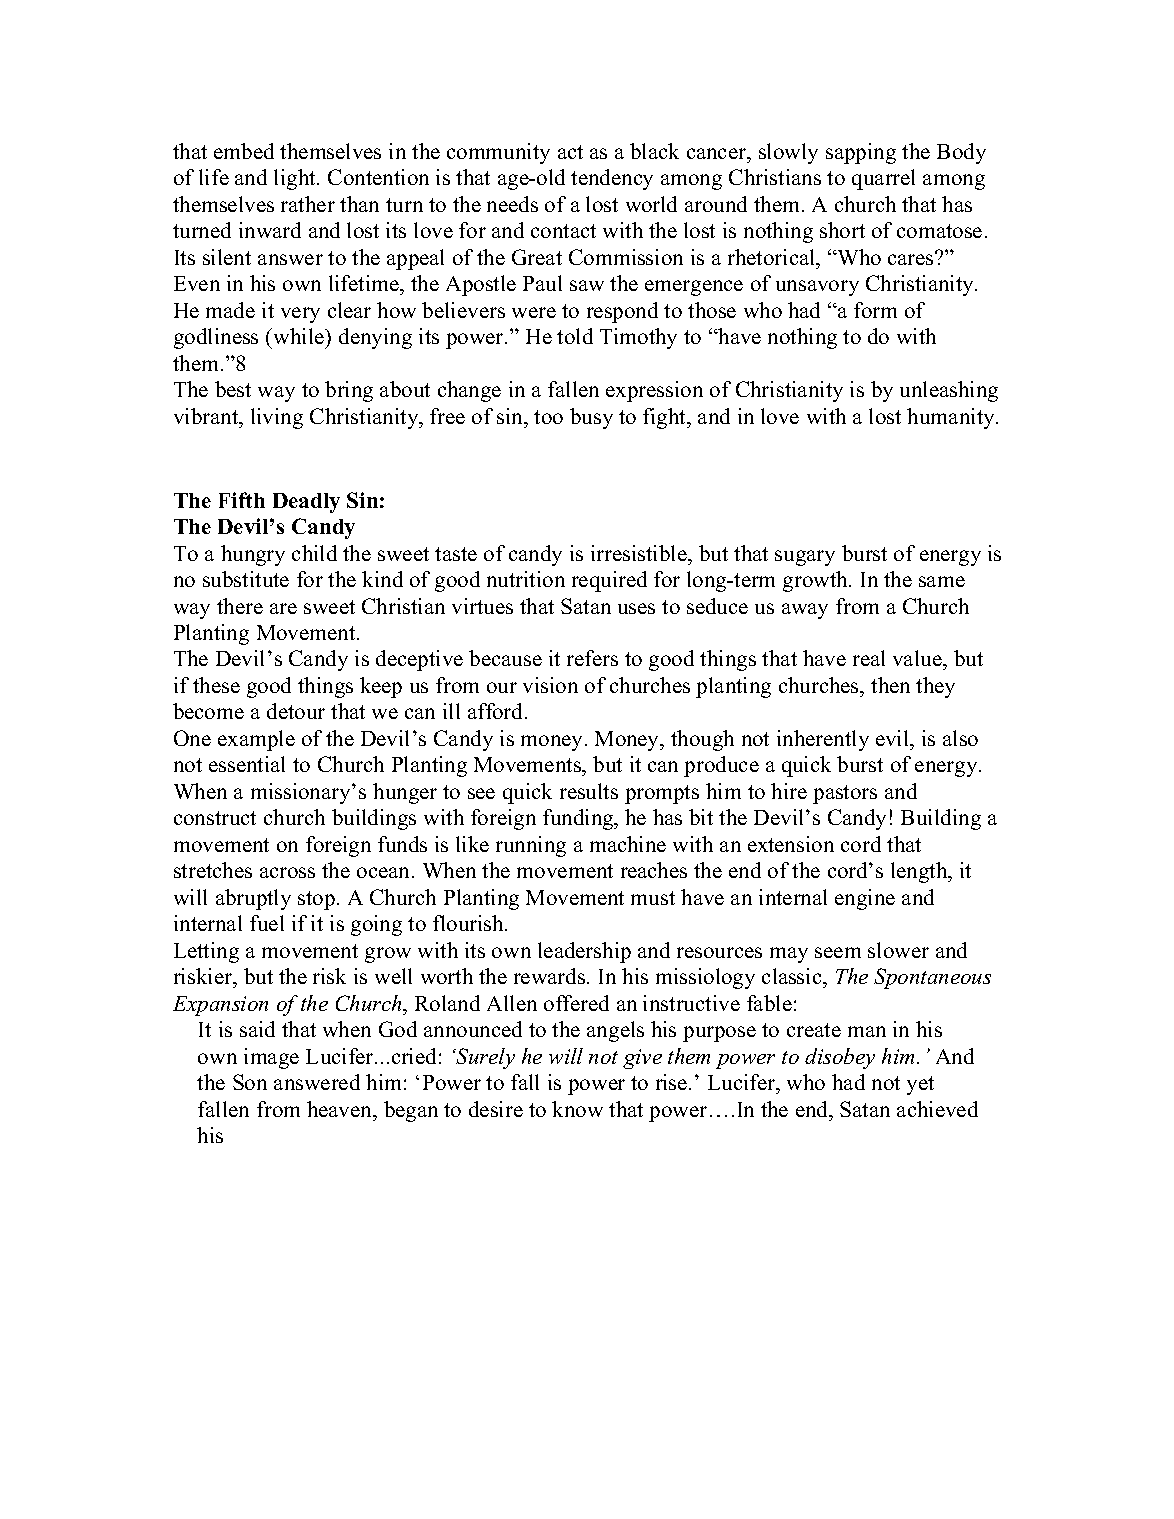  I want to click on know, so click(577, 1109).
